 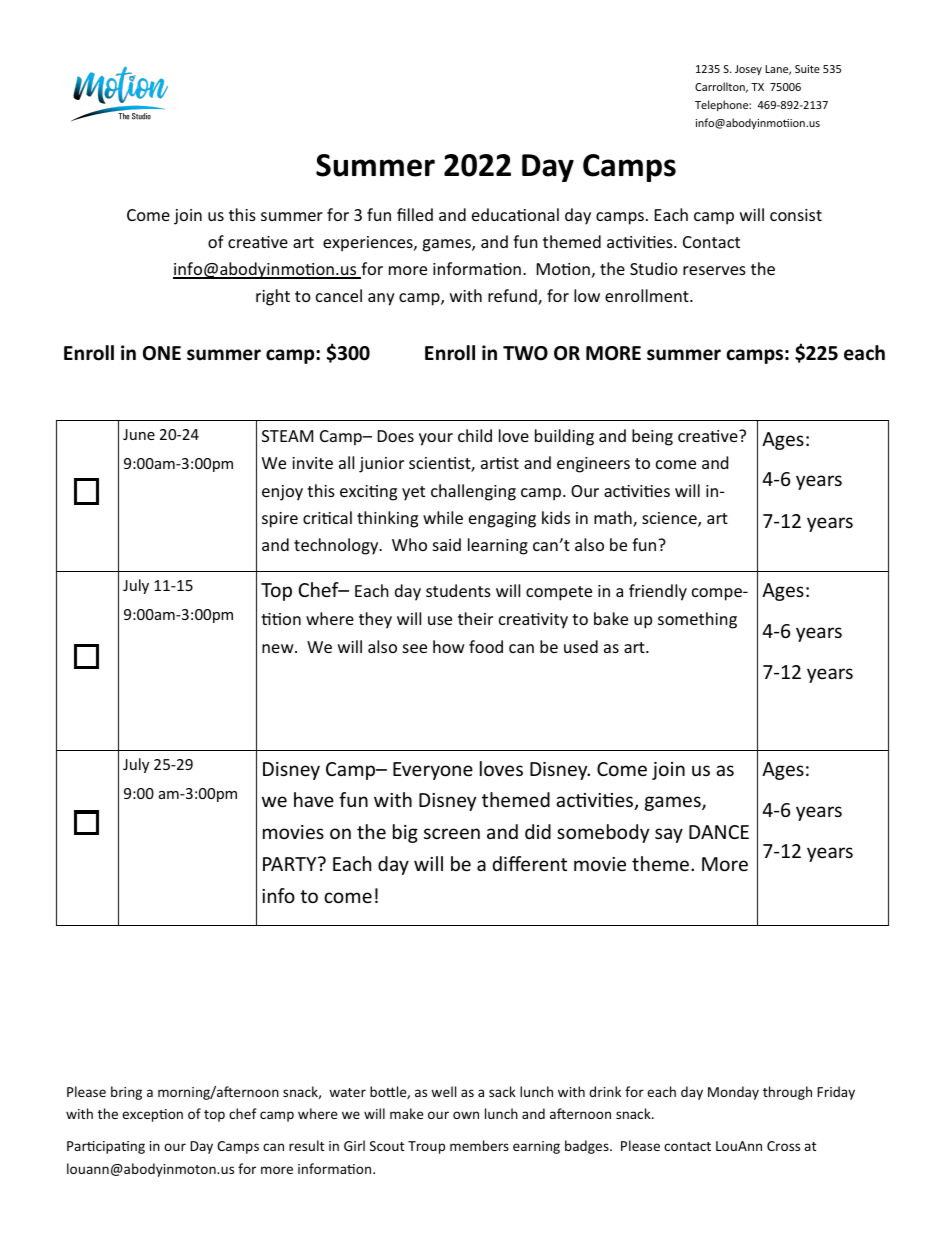 I want to click on educational, so click(x=515, y=214).
